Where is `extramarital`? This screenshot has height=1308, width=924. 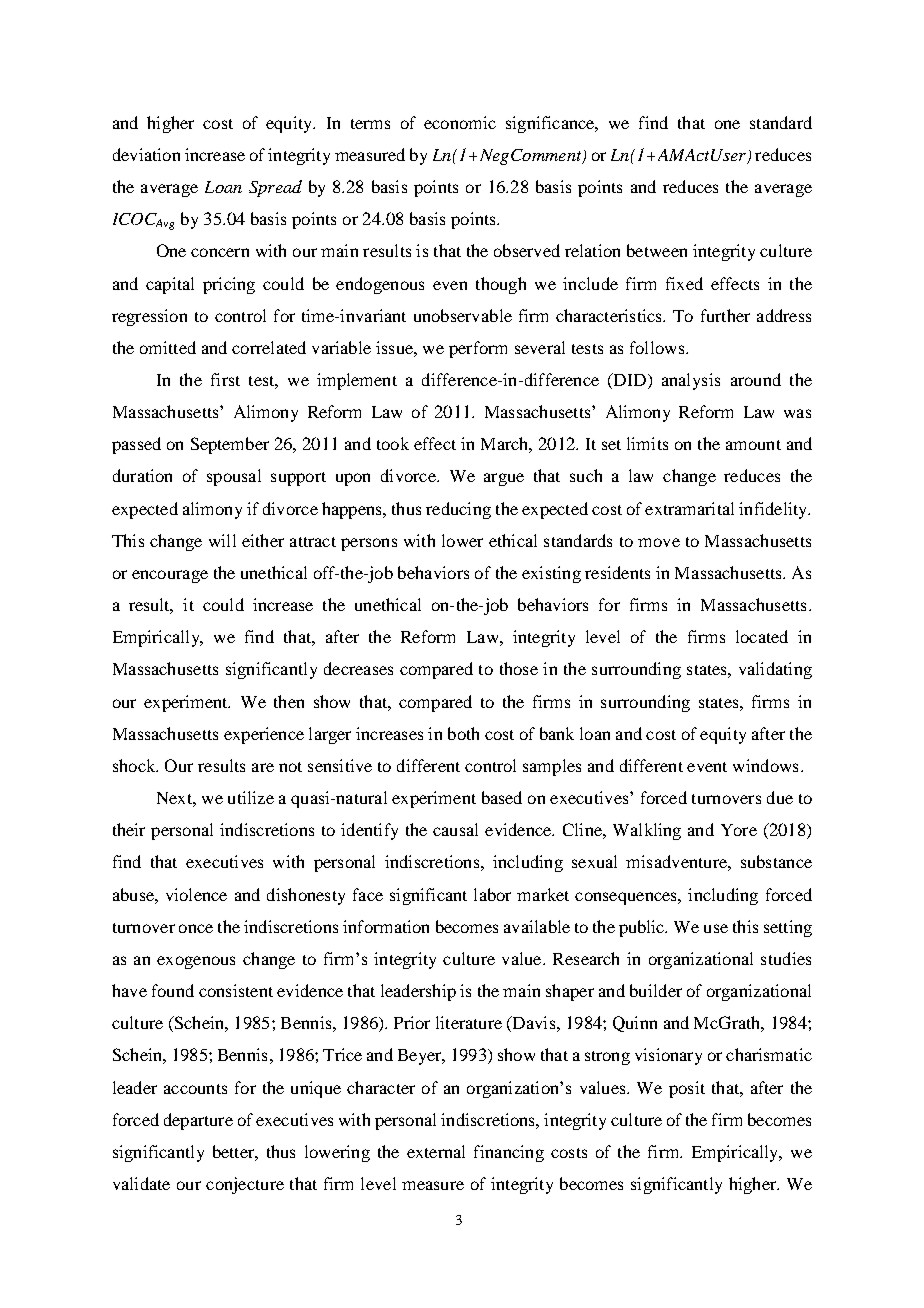 extramarital is located at coordinates (689, 508).
